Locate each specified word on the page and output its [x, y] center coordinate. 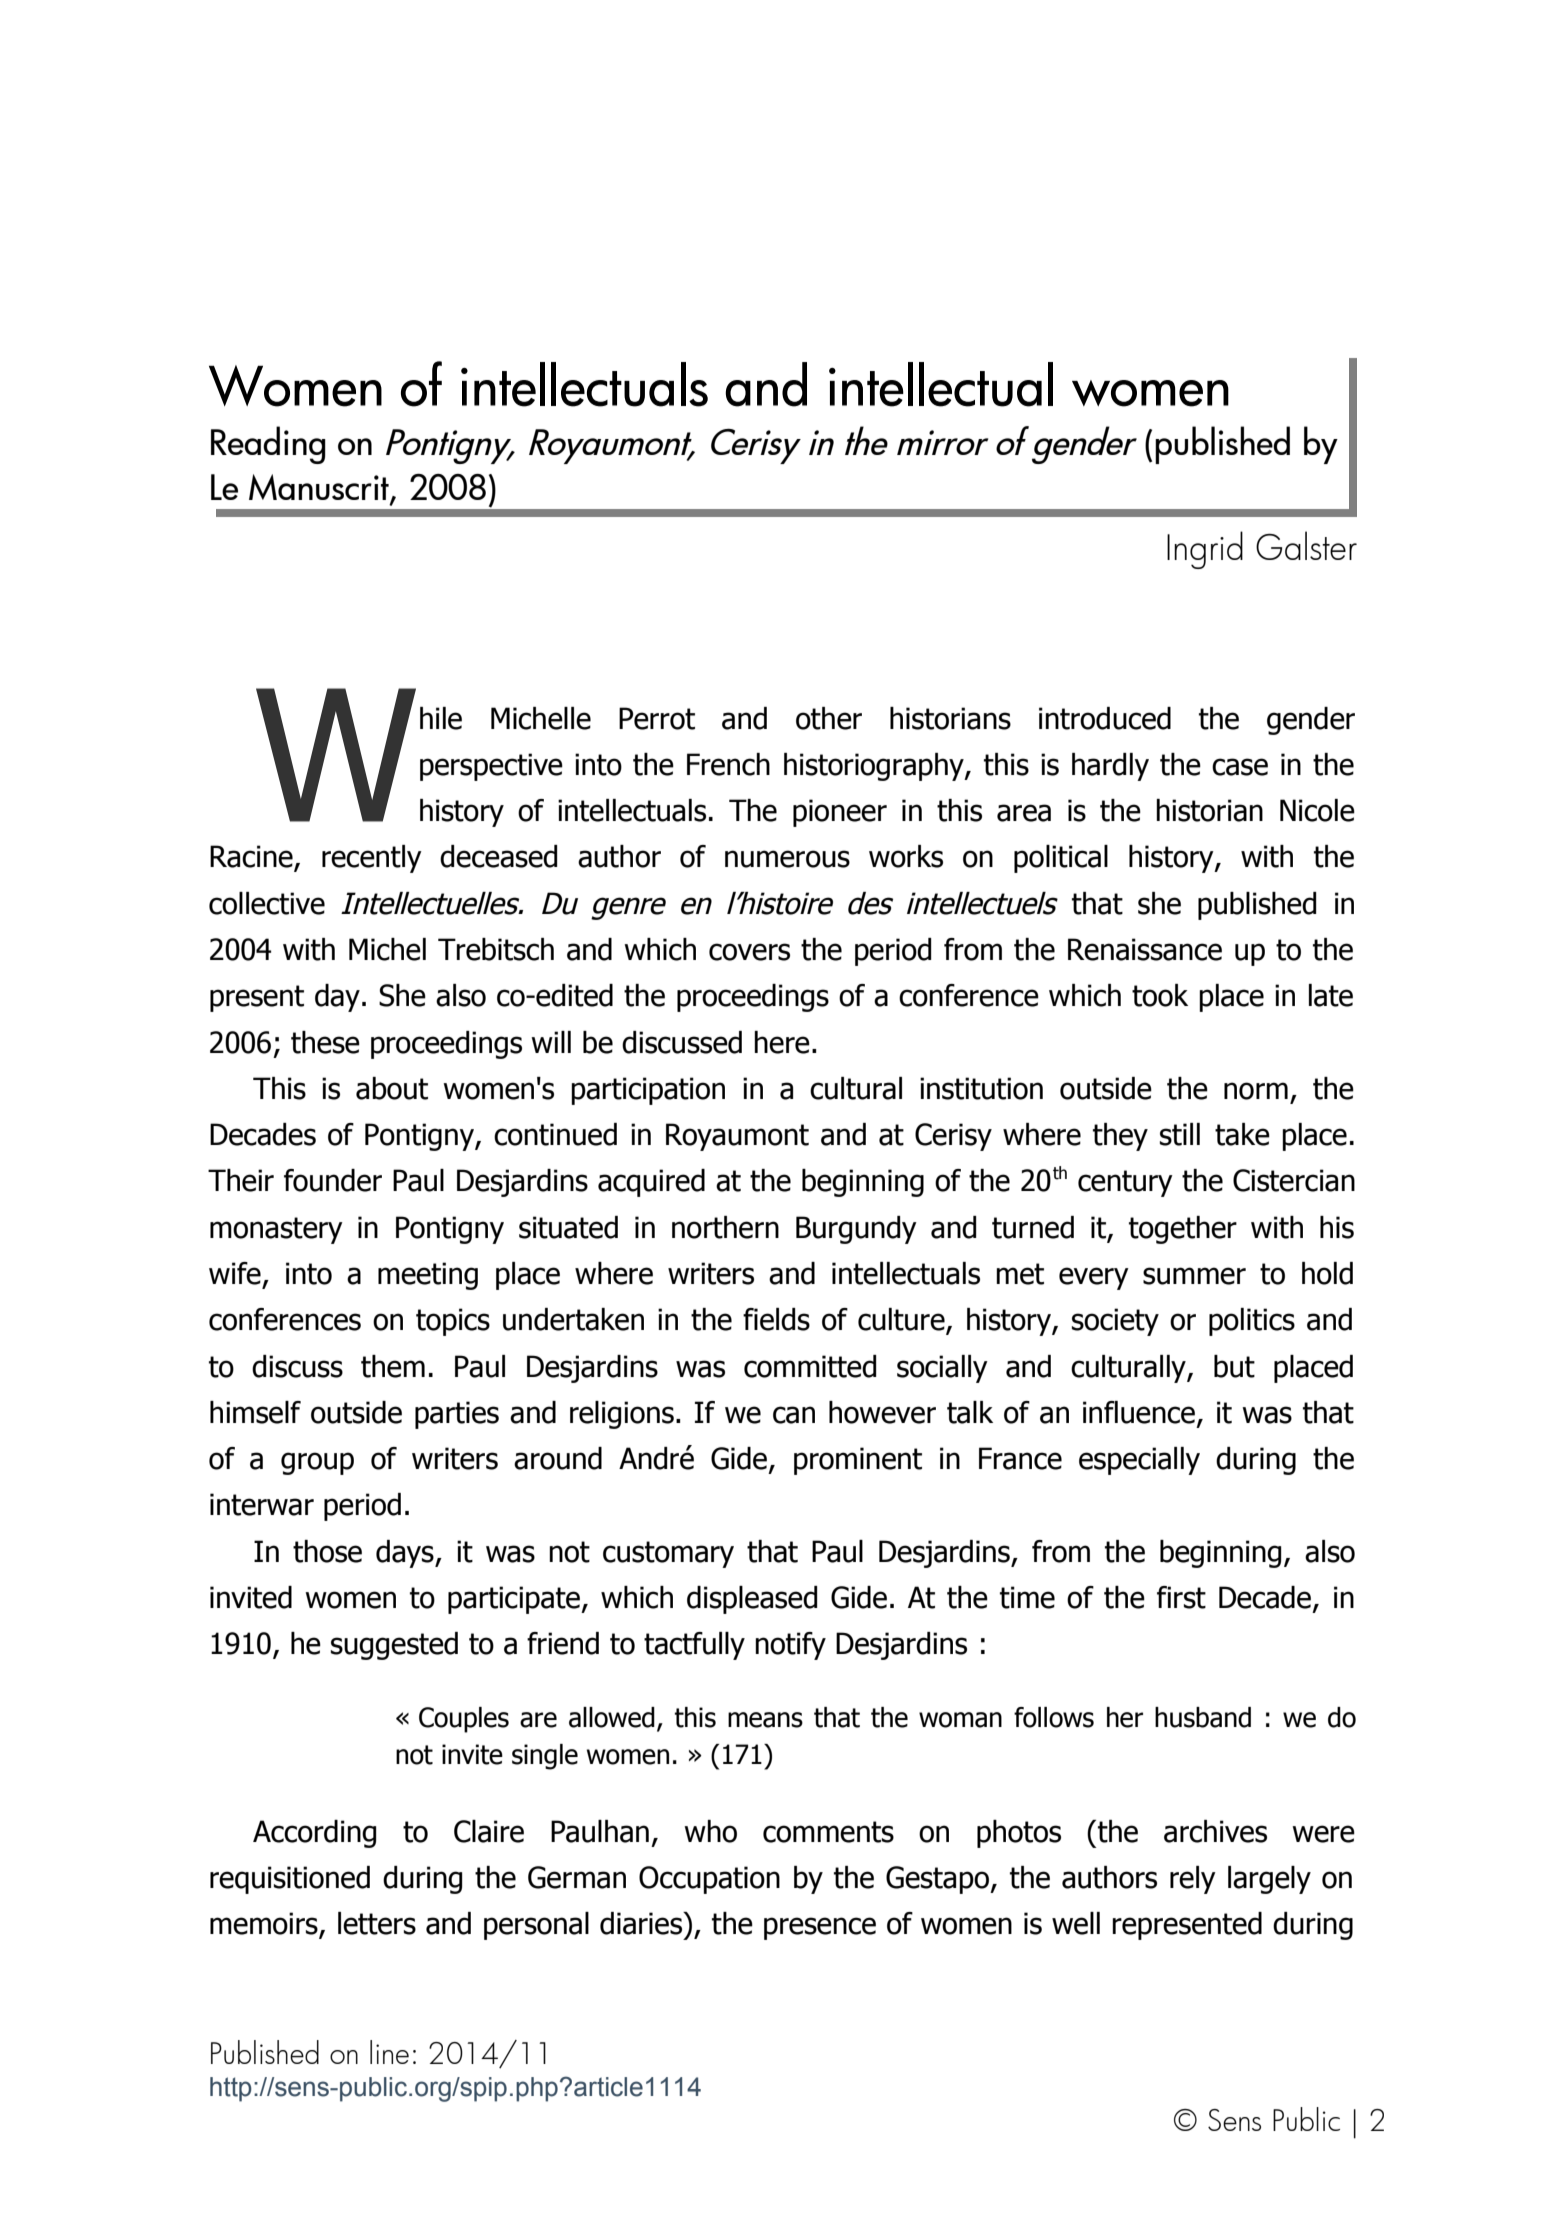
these [325, 1042]
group [317, 1463]
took [1160, 995]
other [829, 718]
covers [749, 952]
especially [1139, 1461]
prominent [858, 1461]
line [389, 2052]
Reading [268, 445]
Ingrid [1205, 550]
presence [820, 1928]
